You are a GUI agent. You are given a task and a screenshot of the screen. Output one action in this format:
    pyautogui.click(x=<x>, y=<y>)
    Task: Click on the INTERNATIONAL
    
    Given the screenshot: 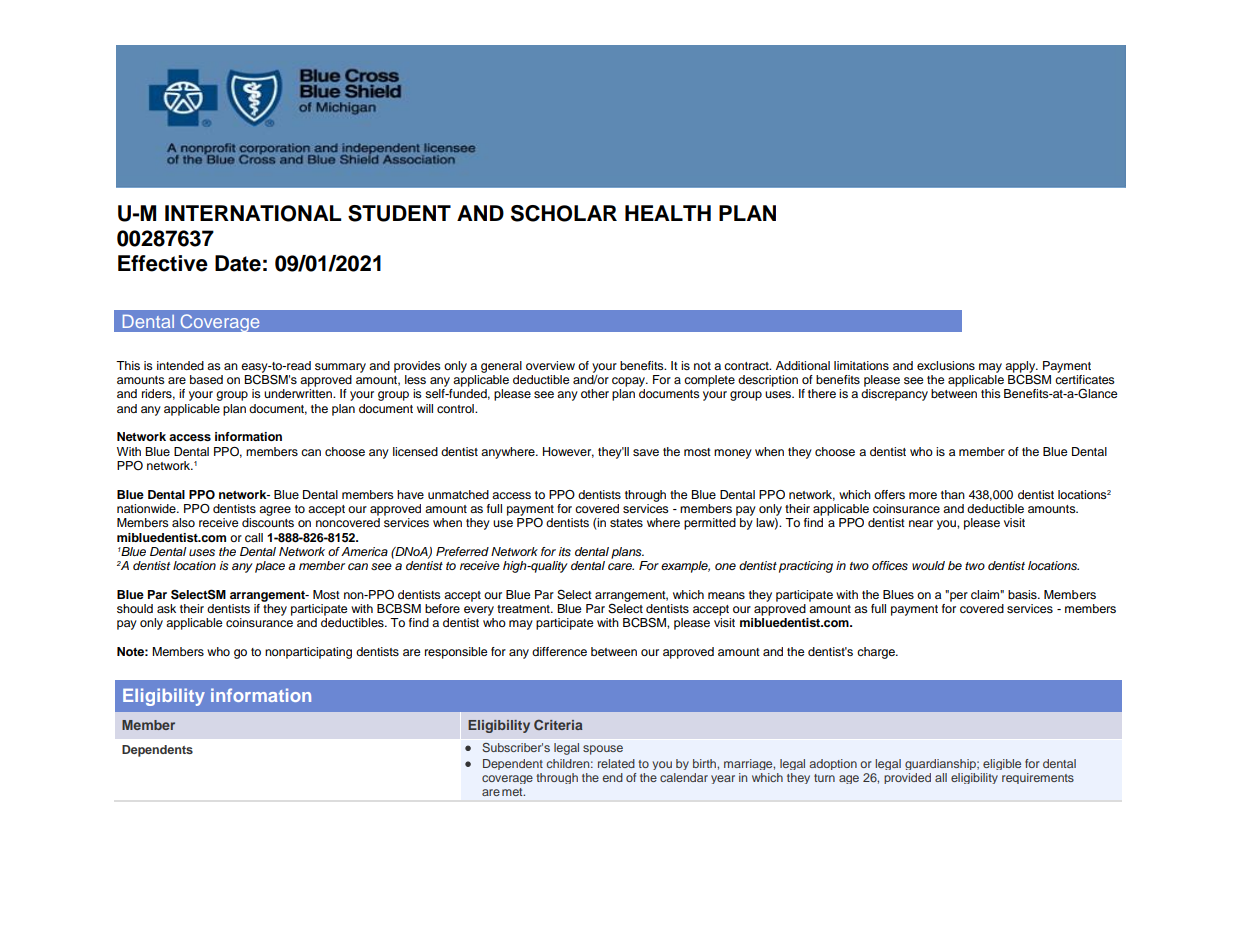 What is the action you would take?
    pyautogui.click(x=253, y=213)
